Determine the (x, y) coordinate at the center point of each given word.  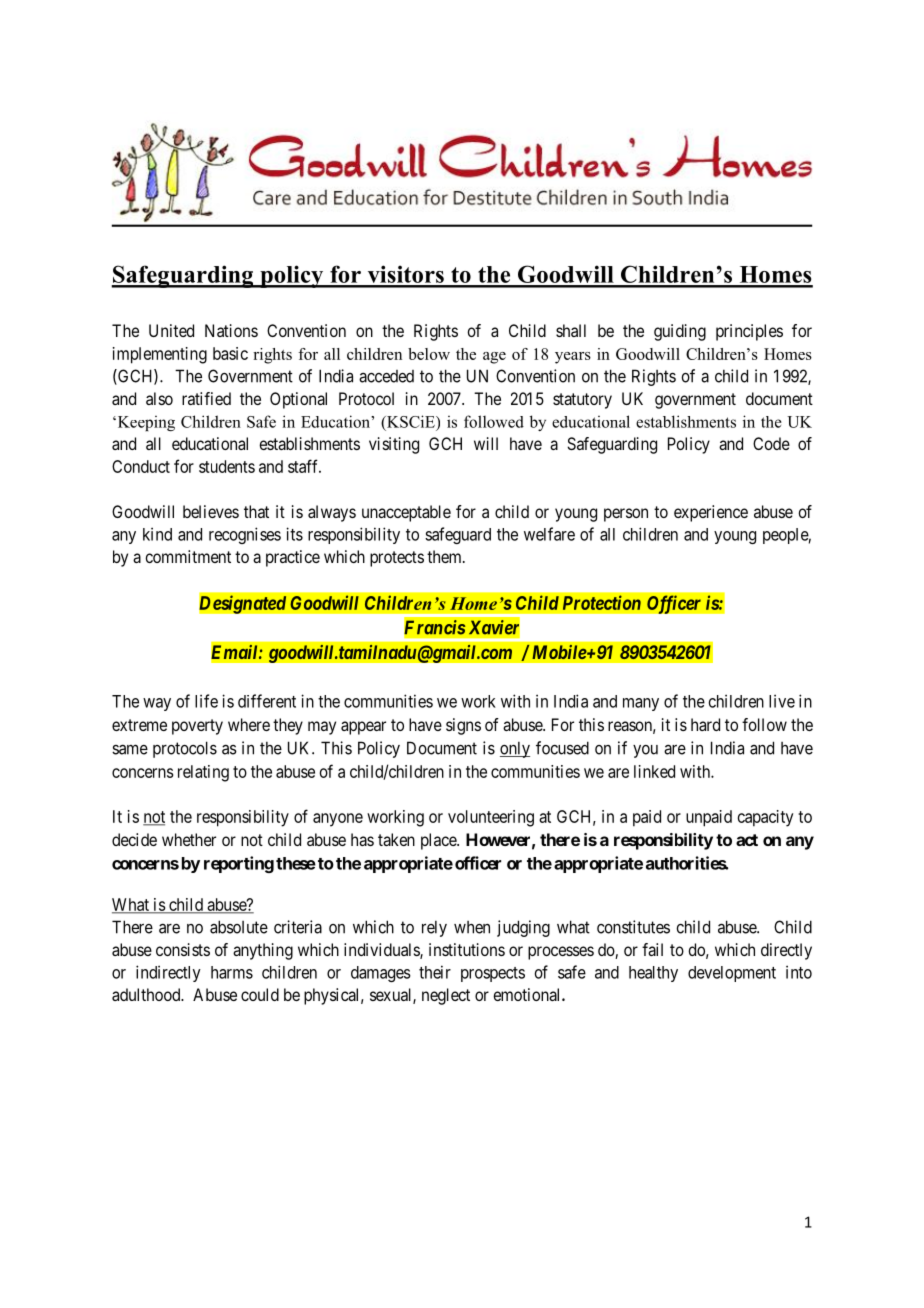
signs (463, 726)
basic (230, 353)
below (429, 354)
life (206, 701)
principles (749, 332)
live (782, 701)
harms (232, 972)
